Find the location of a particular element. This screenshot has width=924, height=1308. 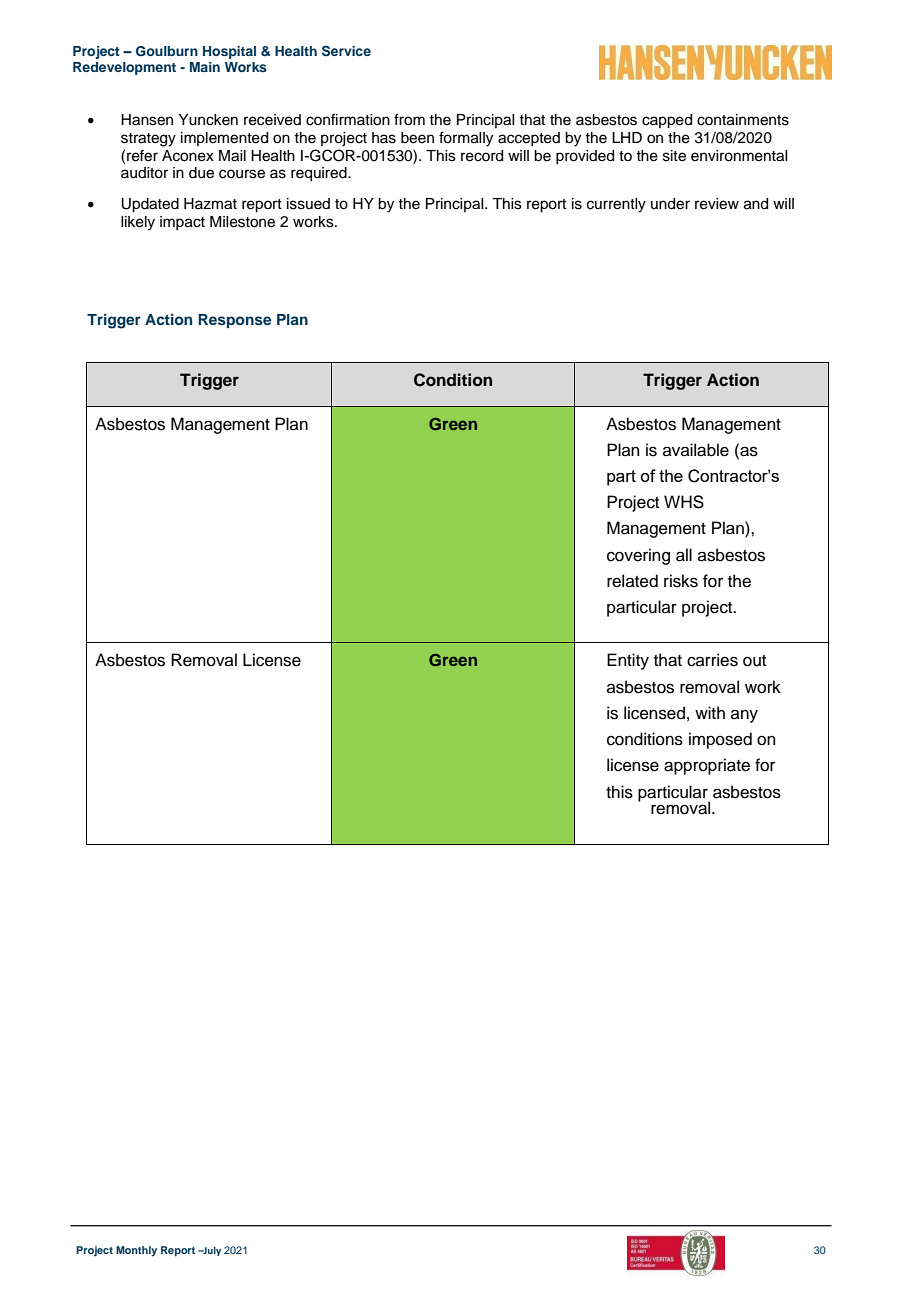

issued is located at coordinates (308, 204).
